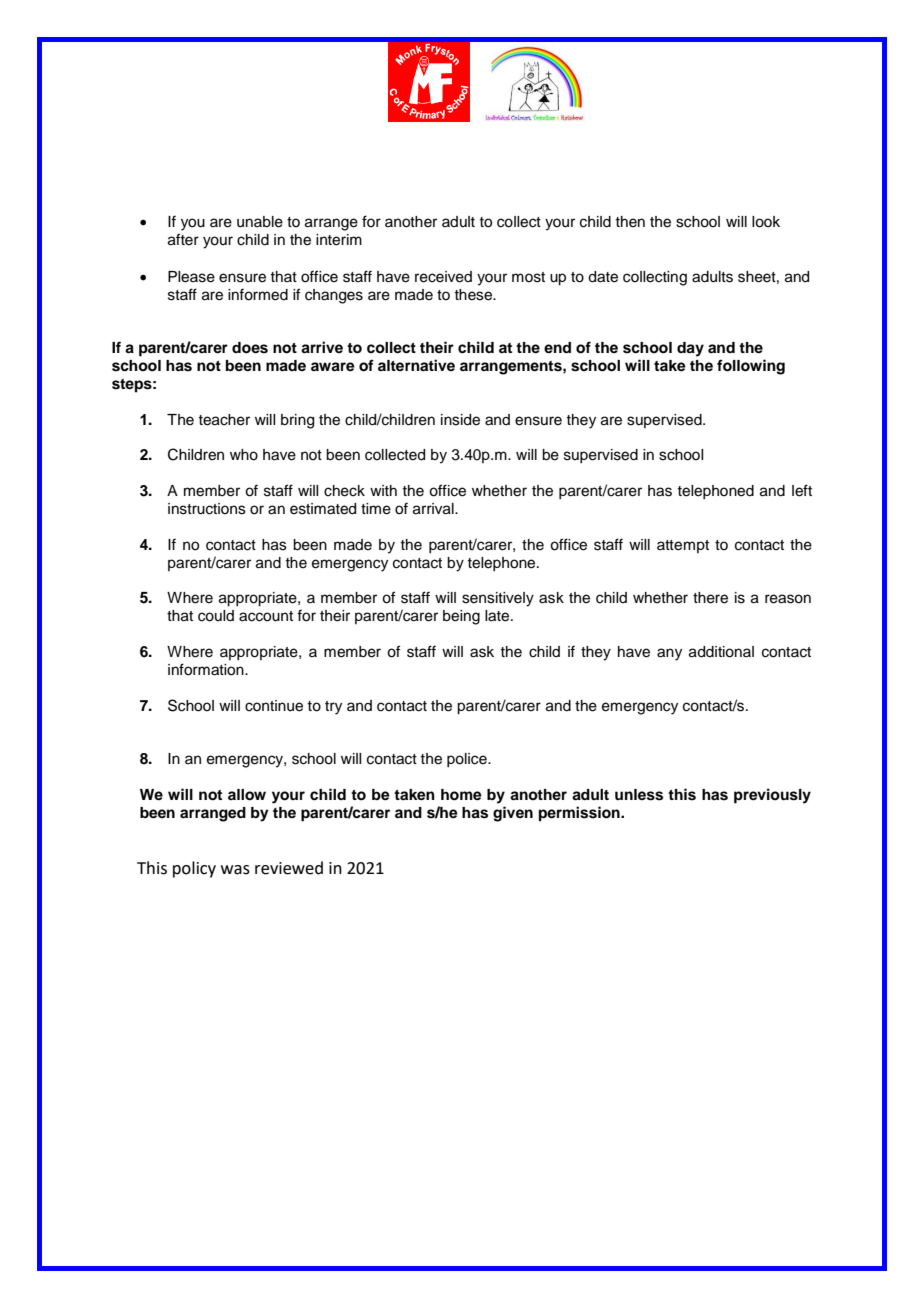  What do you see at coordinates (772, 796) in the page?
I see `previously` at bounding box center [772, 796].
